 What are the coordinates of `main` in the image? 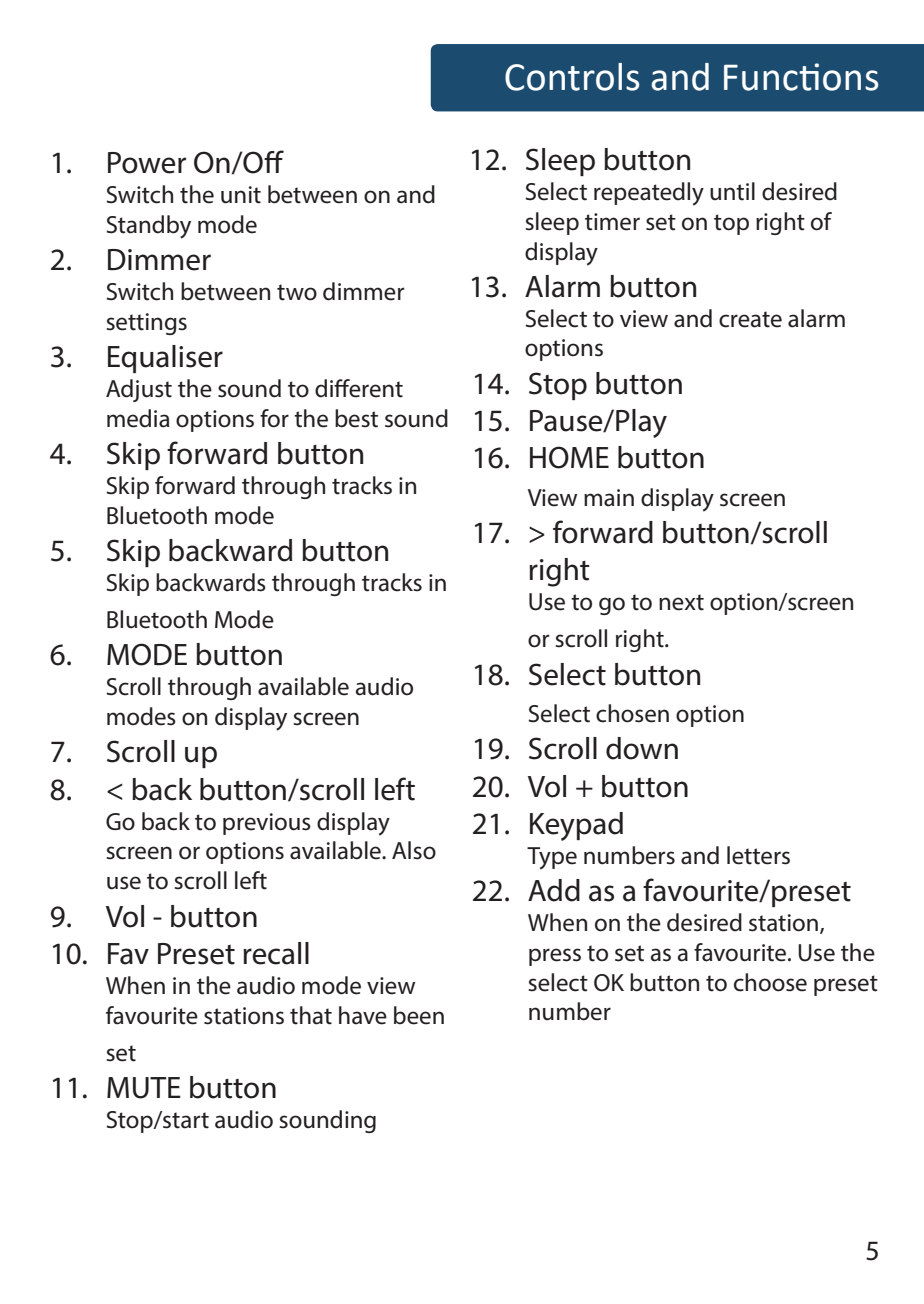 It's located at (609, 498).
